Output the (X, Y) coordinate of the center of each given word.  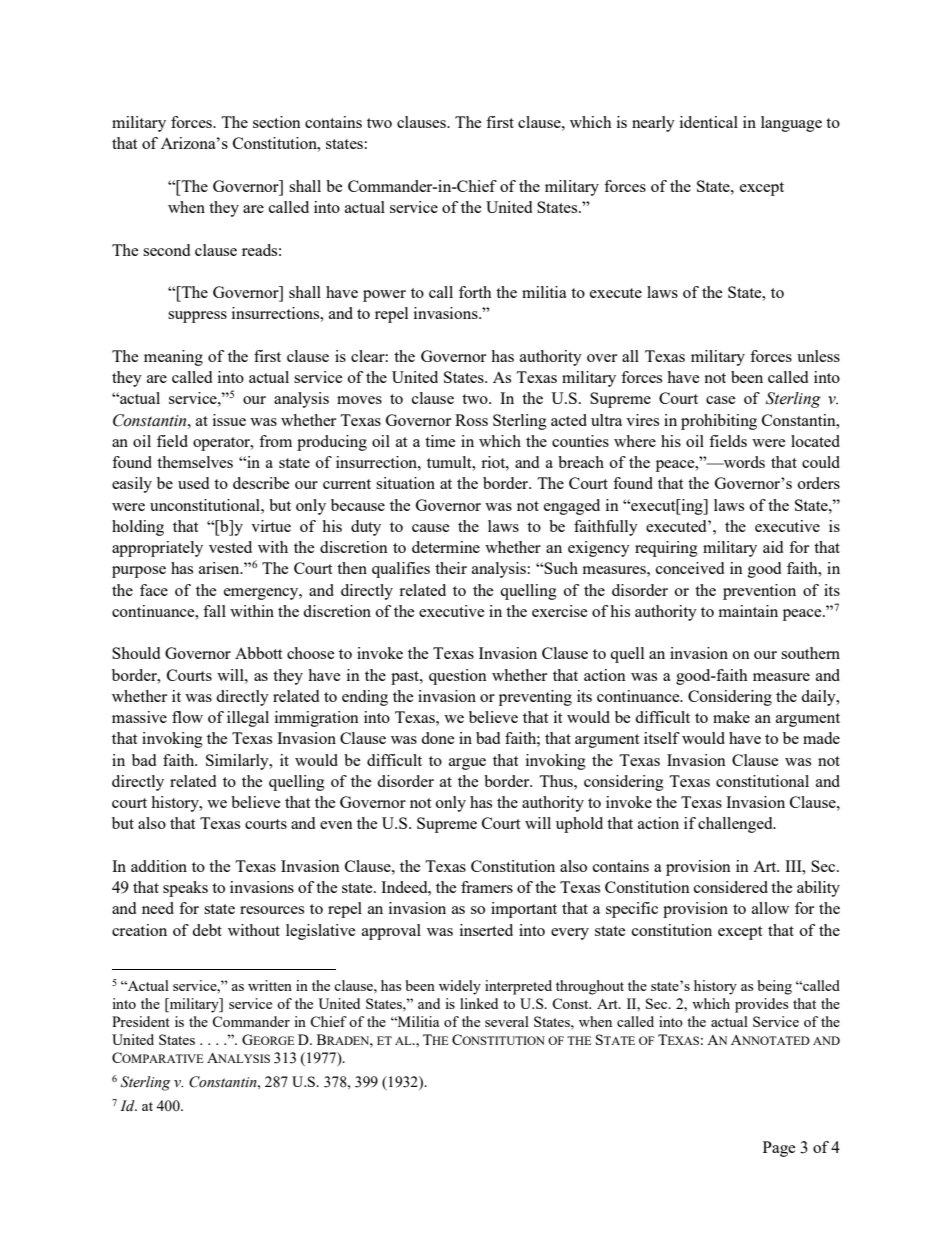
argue (467, 764)
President (141, 1021)
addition (159, 866)
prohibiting (719, 422)
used (193, 483)
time (440, 441)
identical (709, 122)
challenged (736, 825)
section (277, 122)
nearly (653, 124)
